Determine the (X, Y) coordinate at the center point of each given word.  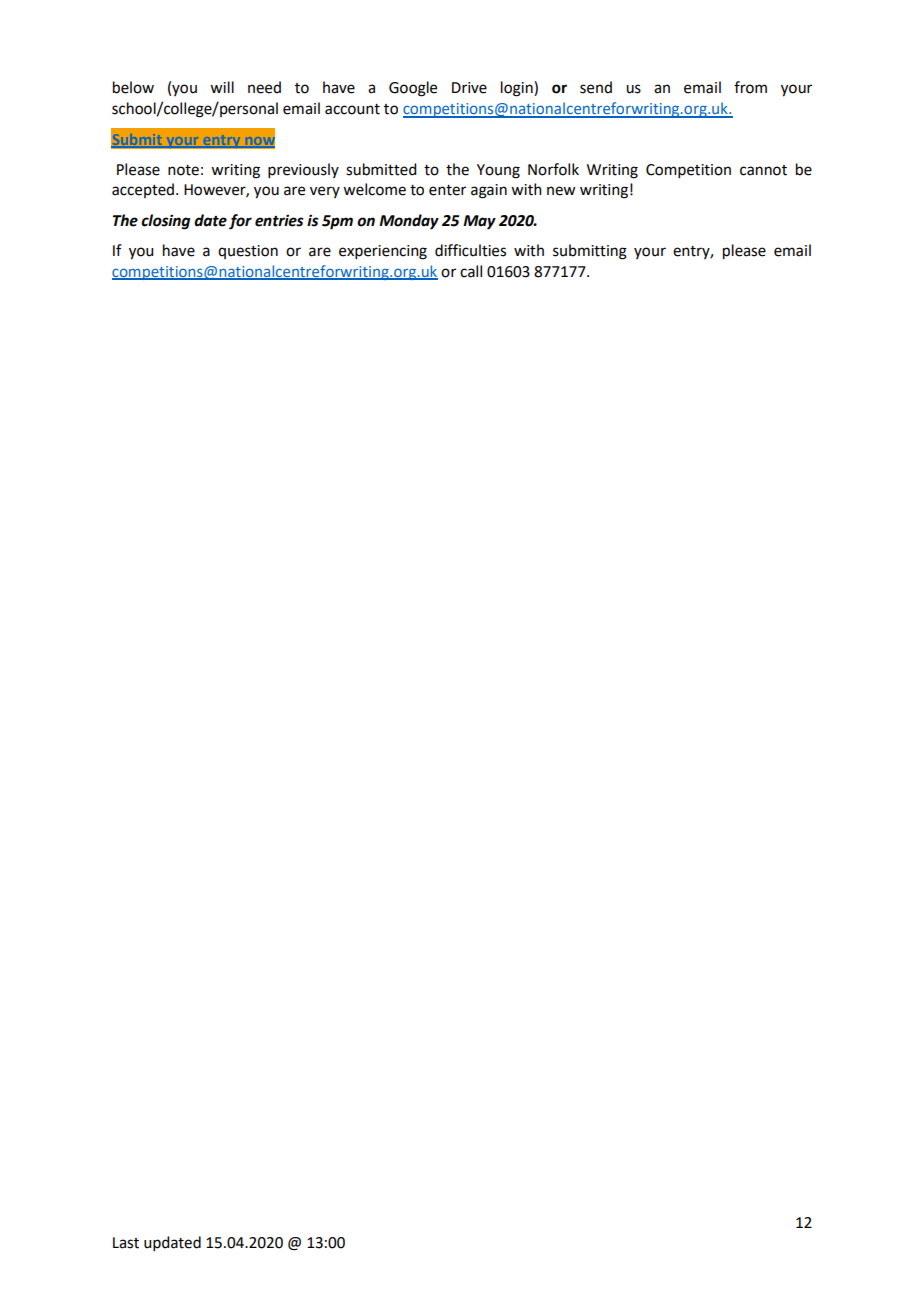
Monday (409, 222)
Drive (469, 88)
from (750, 87)
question (248, 252)
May (479, 222)
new (561, 191)
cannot (763, 170)
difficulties (470, 250)
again (489, 191)
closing (165, 222)
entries (279, 220)
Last (126, 1243)
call (471, 271)
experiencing (383, 252)
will (222, 87)
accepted (144, 190)
